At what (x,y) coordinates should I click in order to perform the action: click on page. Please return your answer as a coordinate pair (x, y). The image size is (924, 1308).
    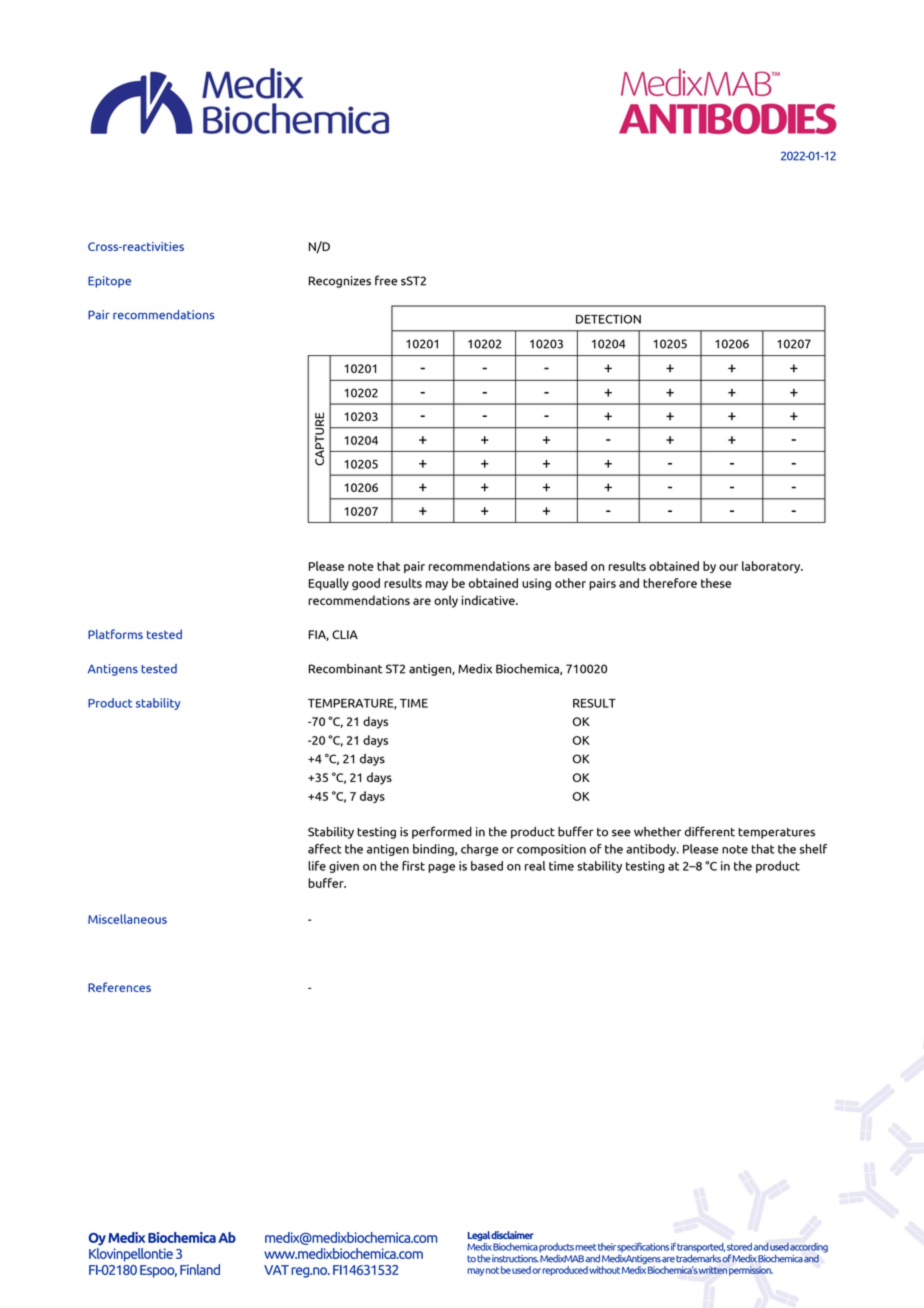
    Looking at the image, I should click on (441, 868).
